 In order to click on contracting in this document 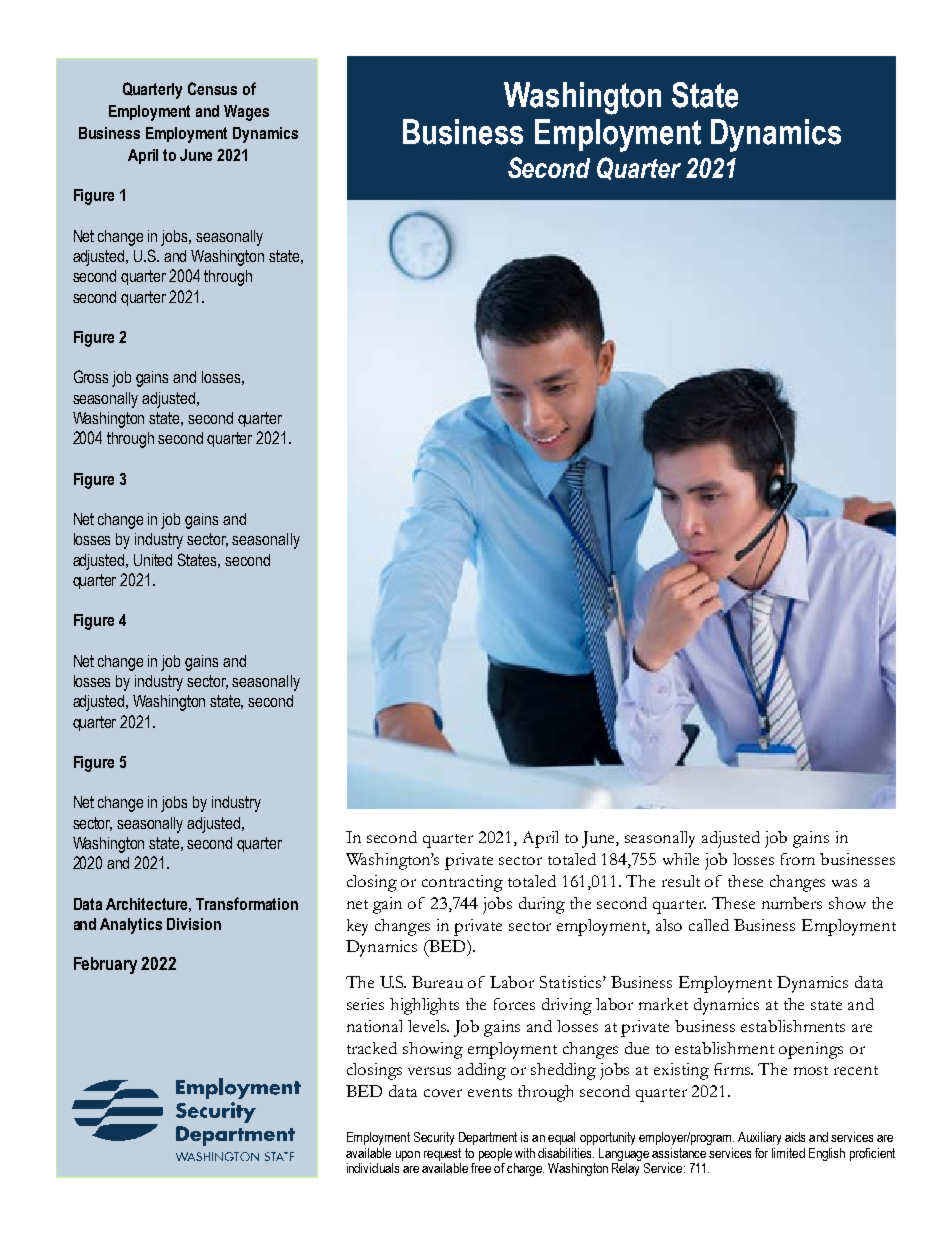, I will do `click(462, 883)`.
